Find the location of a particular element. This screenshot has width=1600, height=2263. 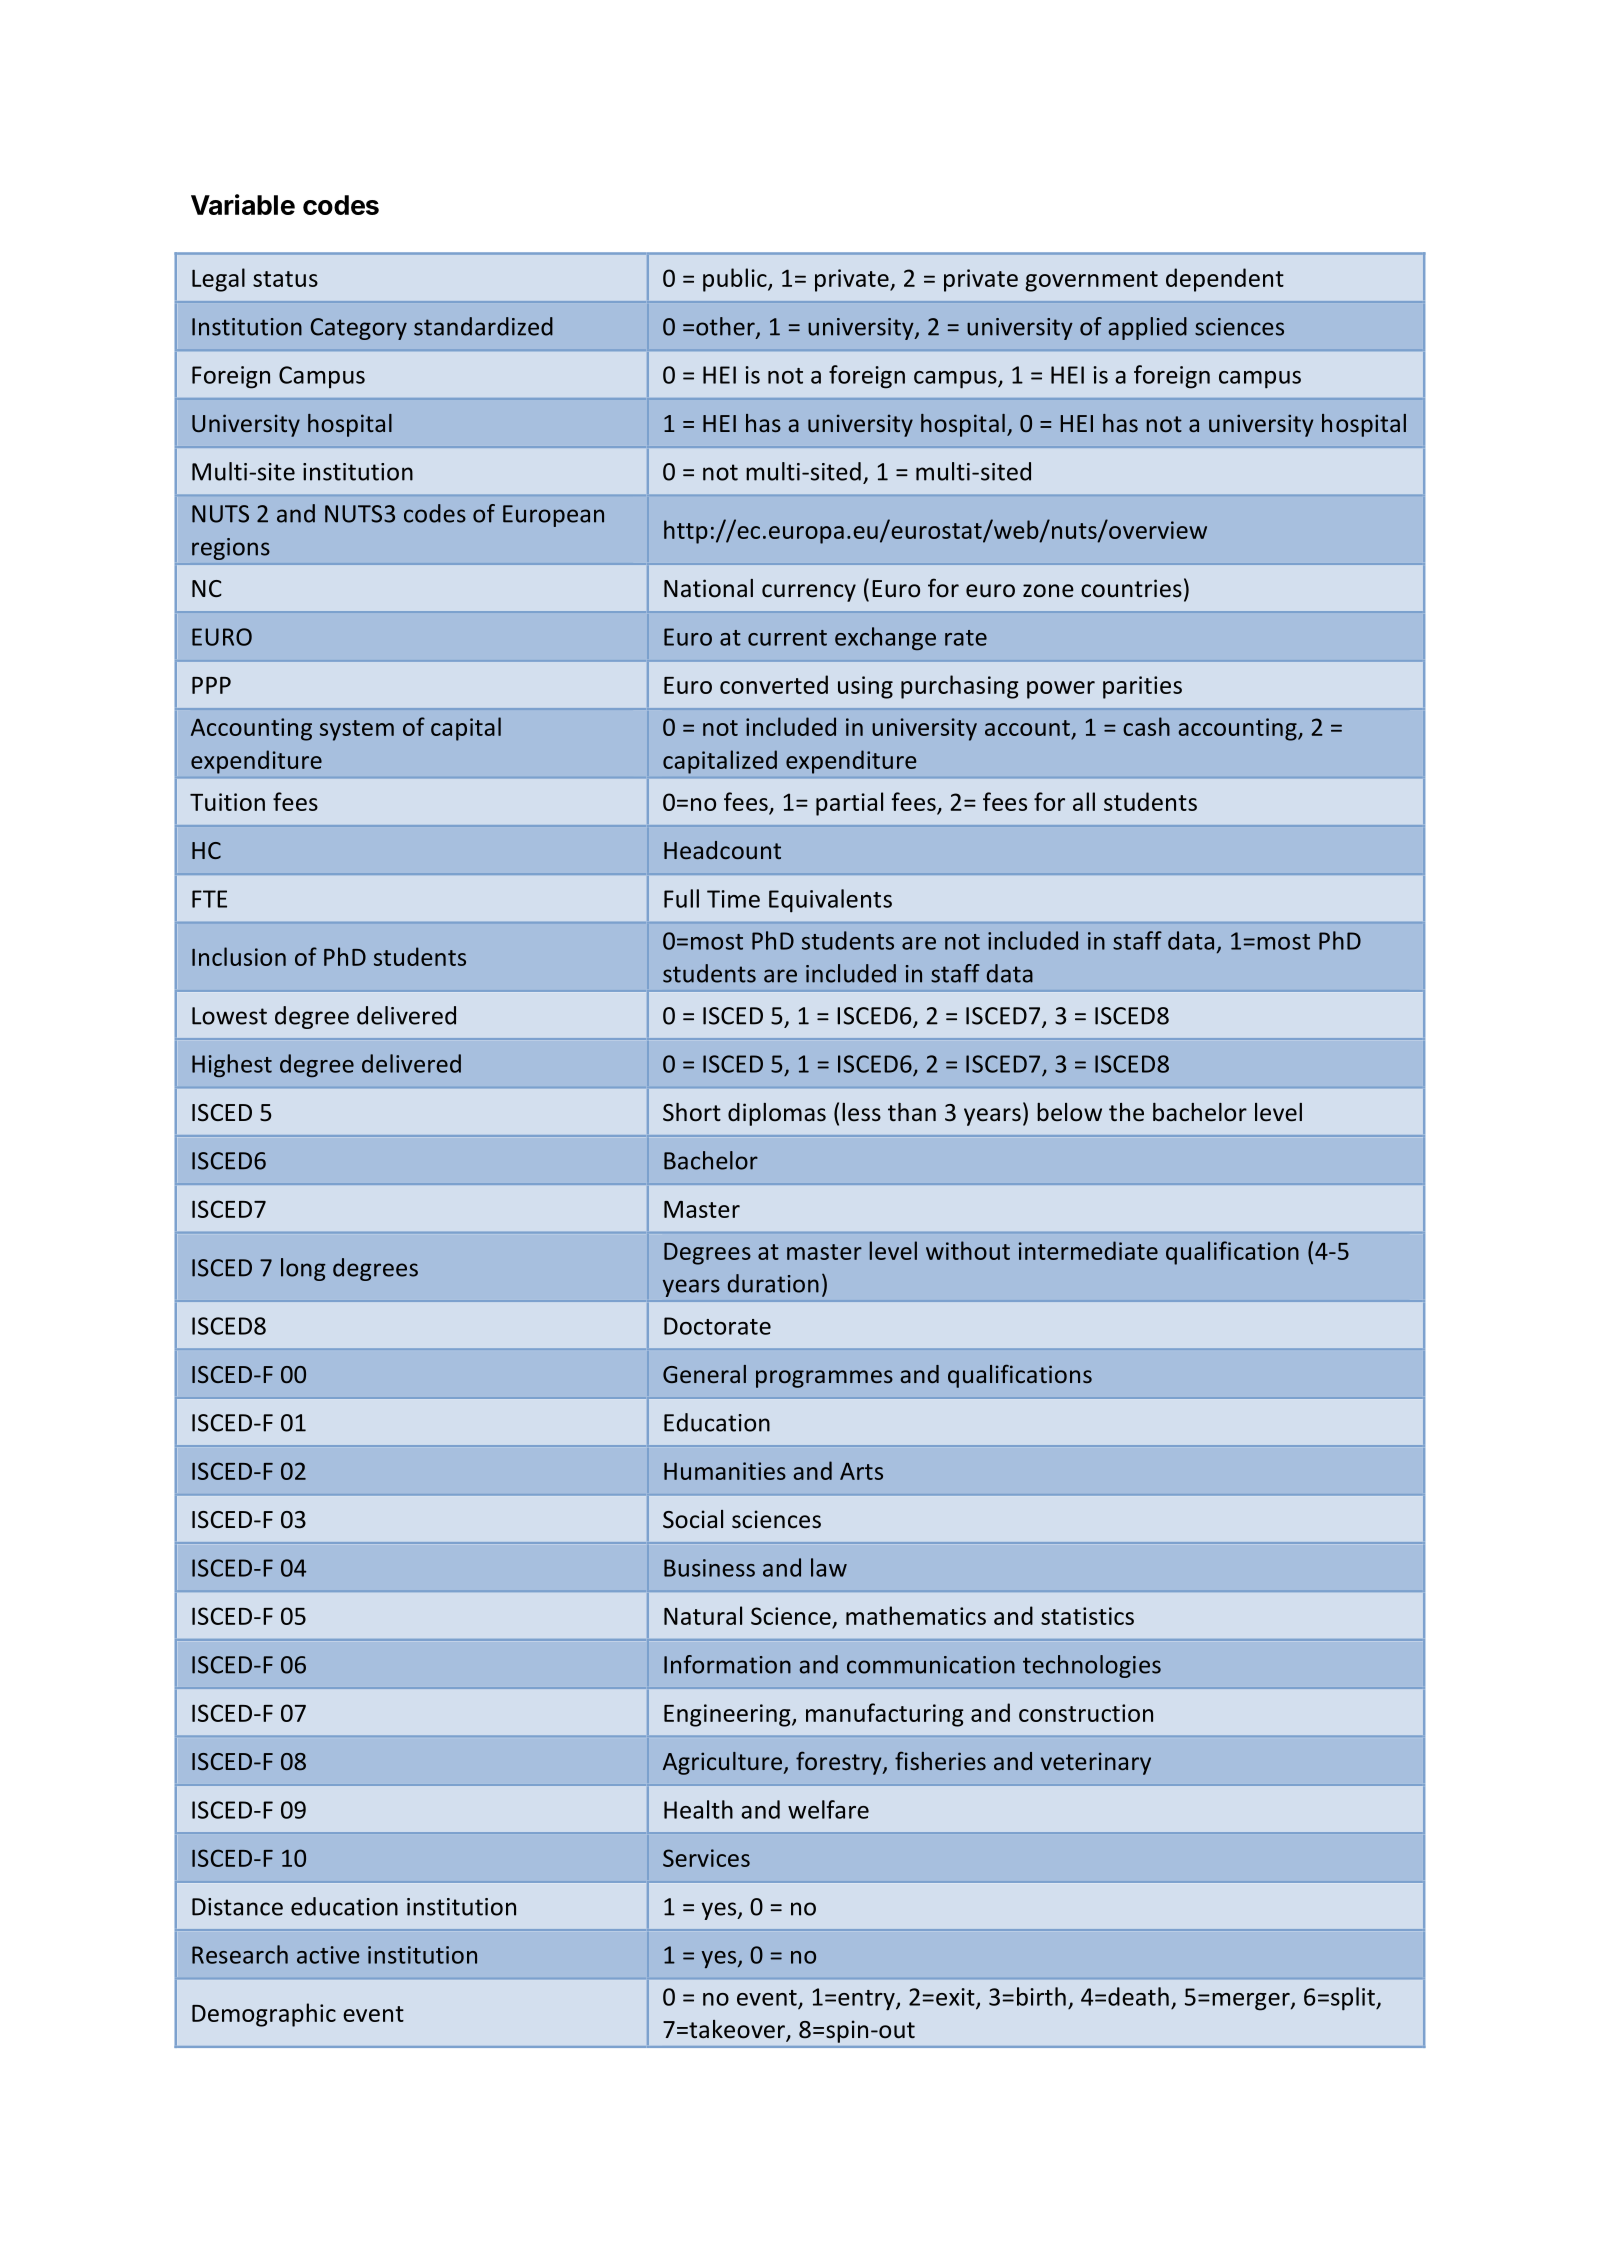

public is located at coordinates (736, 280).
